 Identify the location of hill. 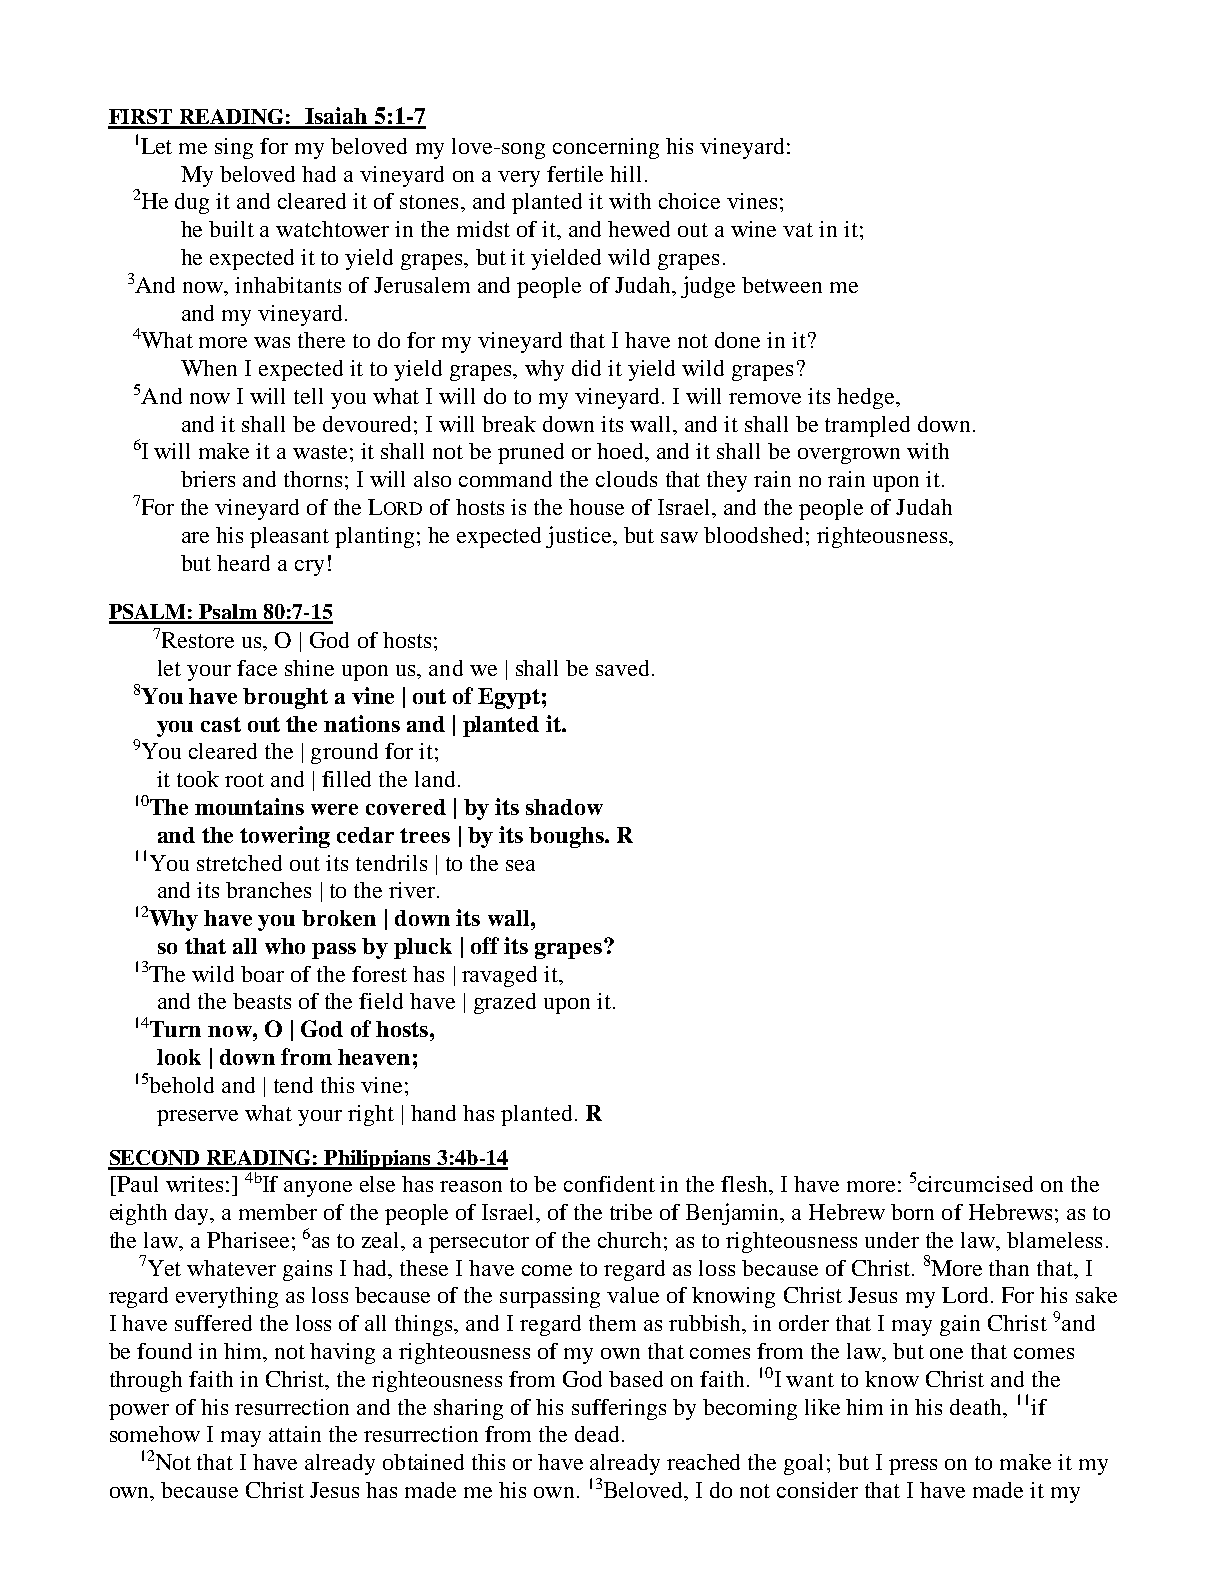
(625, 174).
